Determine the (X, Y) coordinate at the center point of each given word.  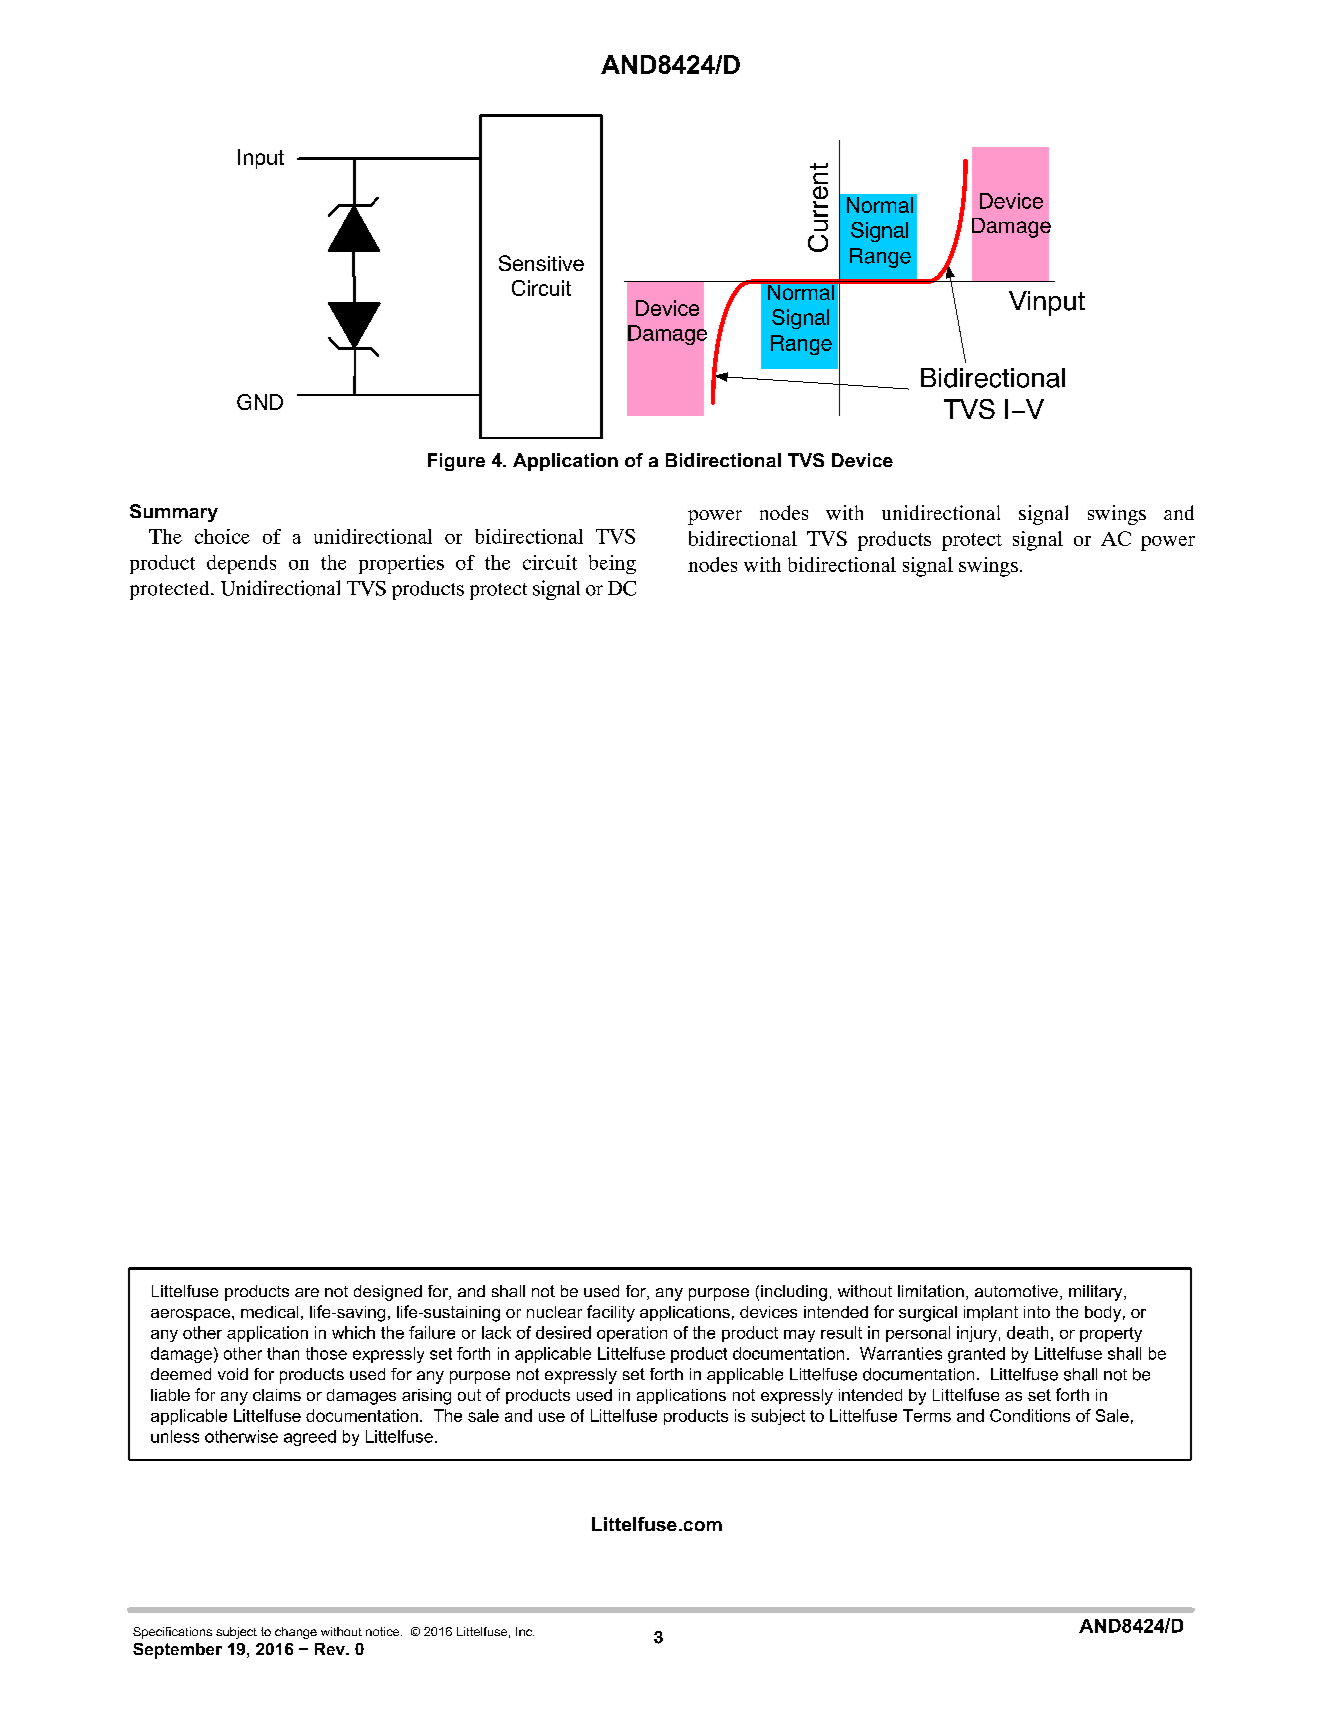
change (296, 1633)
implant (991, 1313)
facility (611, 1313)
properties (401, 564)
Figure (456, 462)
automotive (1016, 1291)
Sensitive (541, 263)
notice (384, 1631)
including (794, 1293)
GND (260, 402)
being (612, 564)
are (307, 1292)
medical (269, 1312)
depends (241, 564)
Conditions (1030, 1415)
